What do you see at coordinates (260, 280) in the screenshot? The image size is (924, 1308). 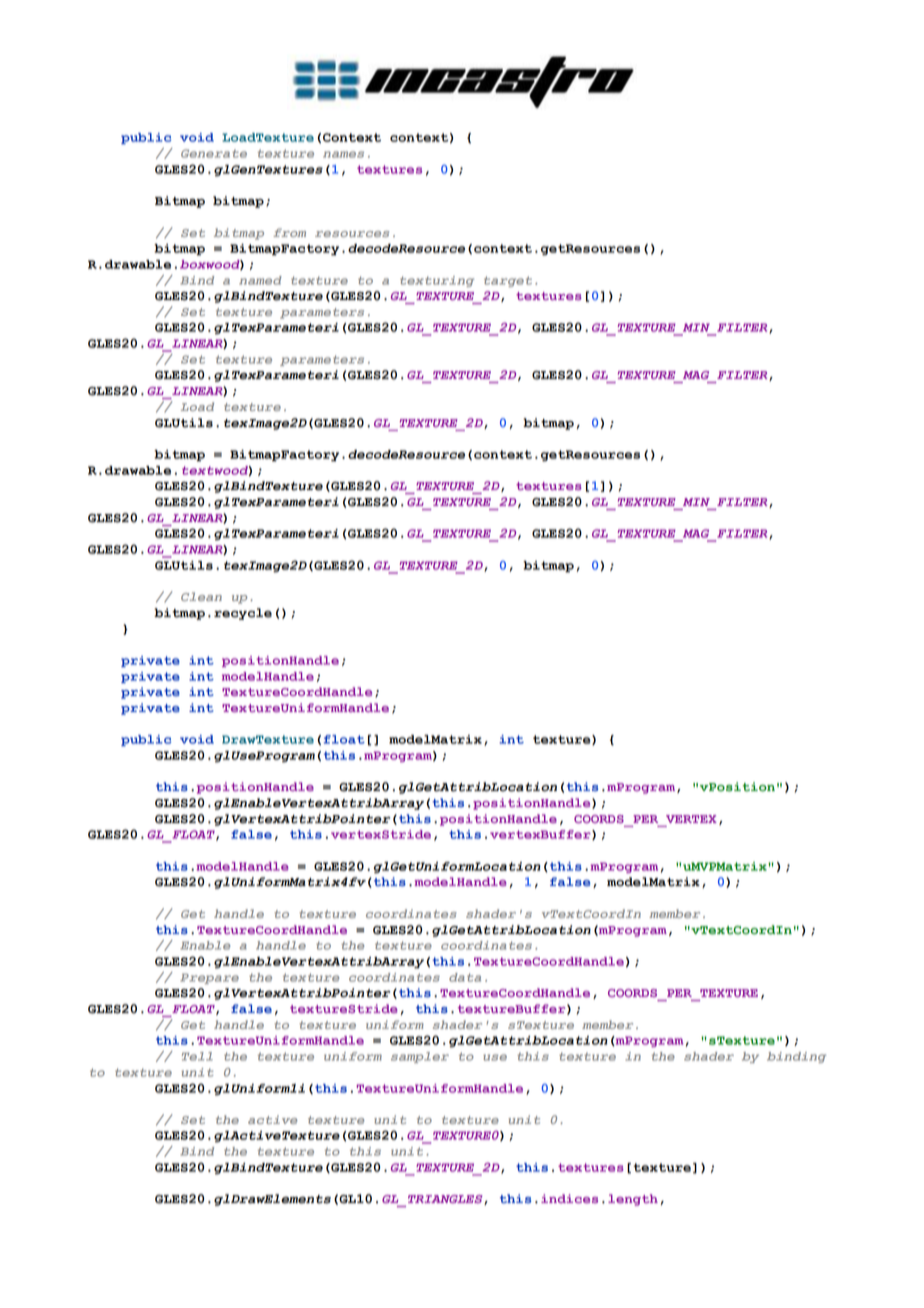 I see `named` at bounding box center [260, 280].
